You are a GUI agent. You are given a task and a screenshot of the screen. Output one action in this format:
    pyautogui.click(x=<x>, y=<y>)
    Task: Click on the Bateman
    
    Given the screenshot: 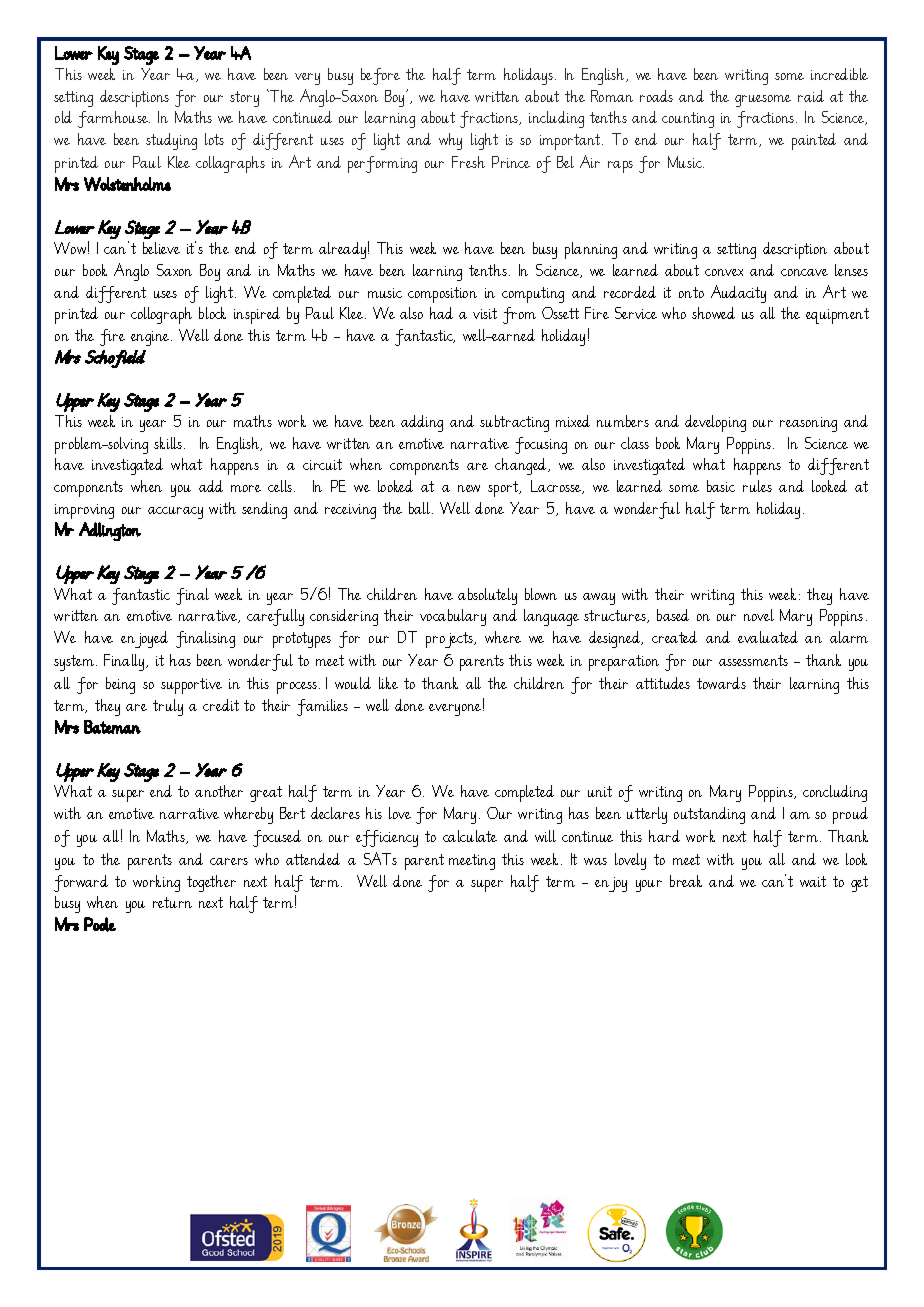 What is the action you would take?
    pyautogui.click(x=112, y=727)
